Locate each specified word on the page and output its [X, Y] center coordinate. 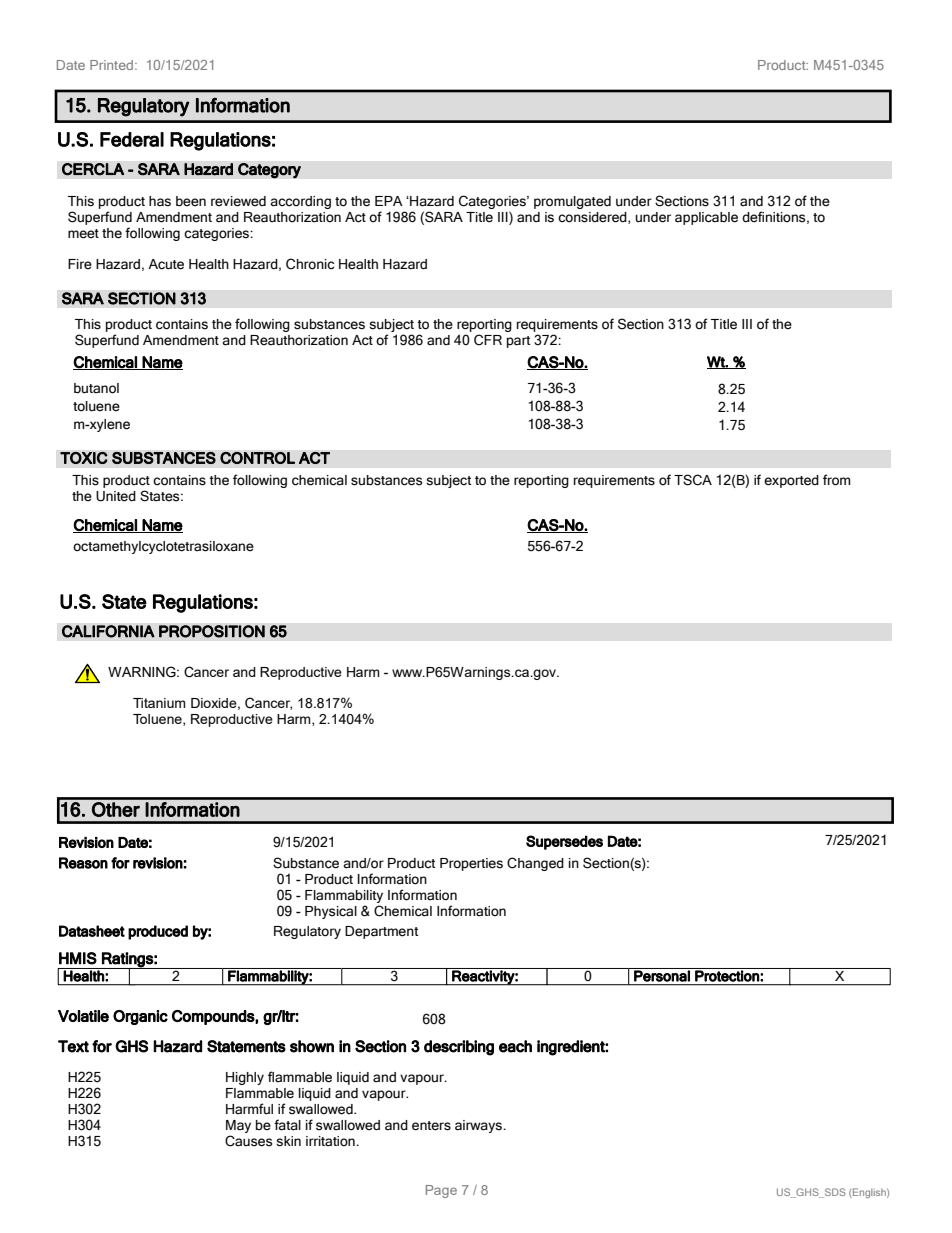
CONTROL [257, 458]
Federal [132, 139]
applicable [706, 218]
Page [441, 1191]
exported [791, 481]
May [238, 1126]
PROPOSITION [212, 631]
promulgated [572, 202]
